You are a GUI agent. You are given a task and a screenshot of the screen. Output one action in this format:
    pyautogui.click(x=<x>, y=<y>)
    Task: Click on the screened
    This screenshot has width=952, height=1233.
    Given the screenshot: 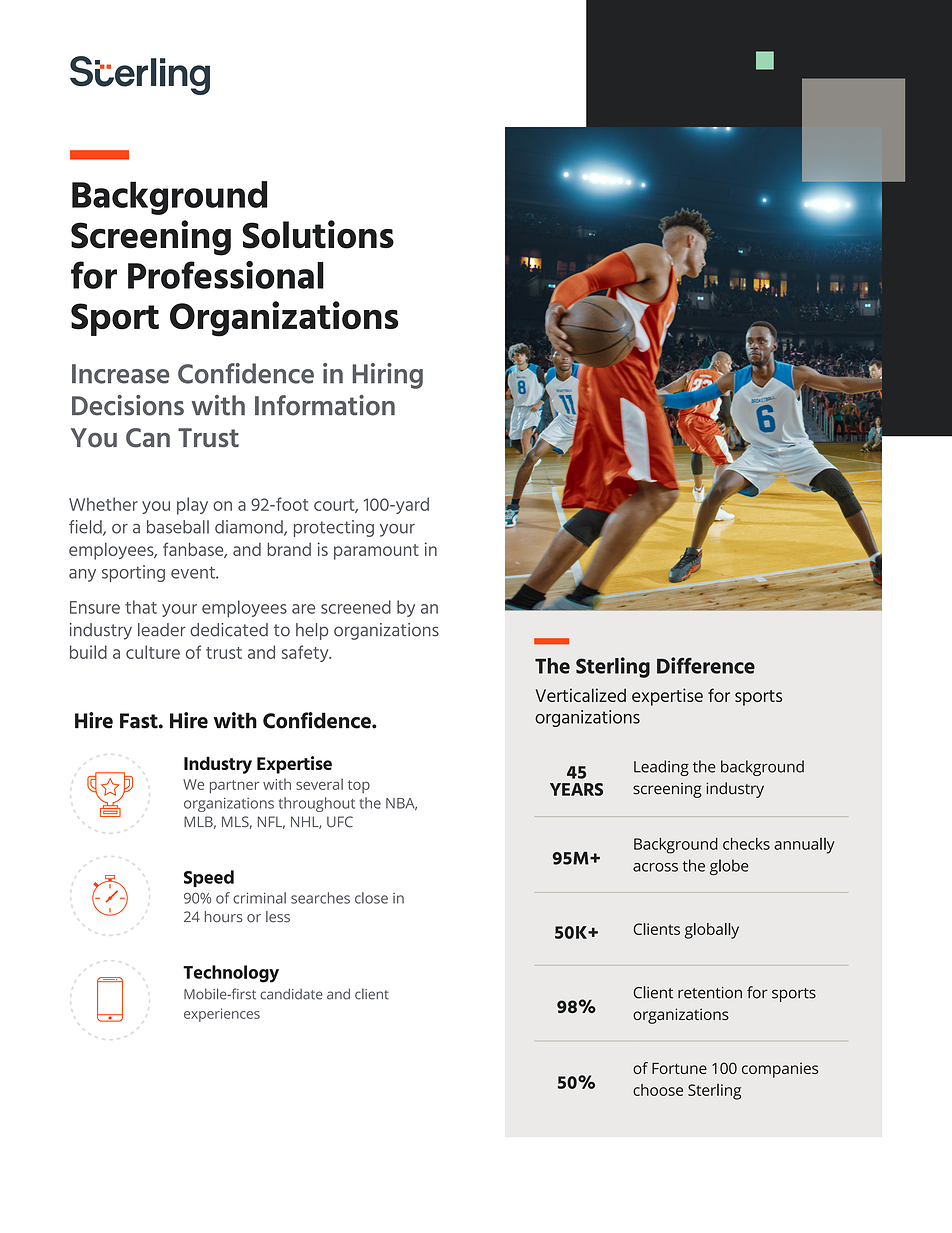 What is the action you would take?
    pyautogui.click(x=356, y=607)
